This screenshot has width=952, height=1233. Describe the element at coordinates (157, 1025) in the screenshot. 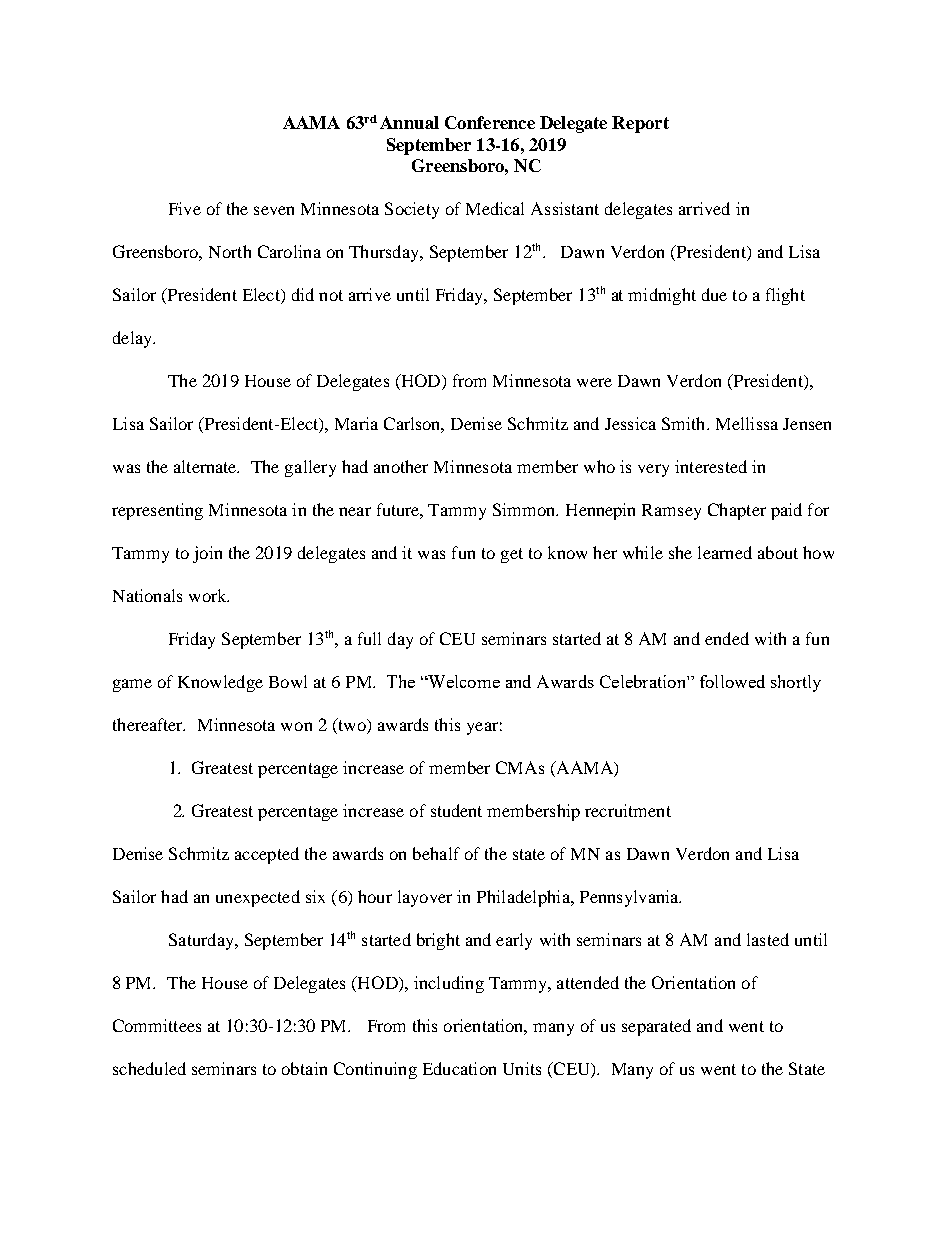

I see `Committees` at that location.
